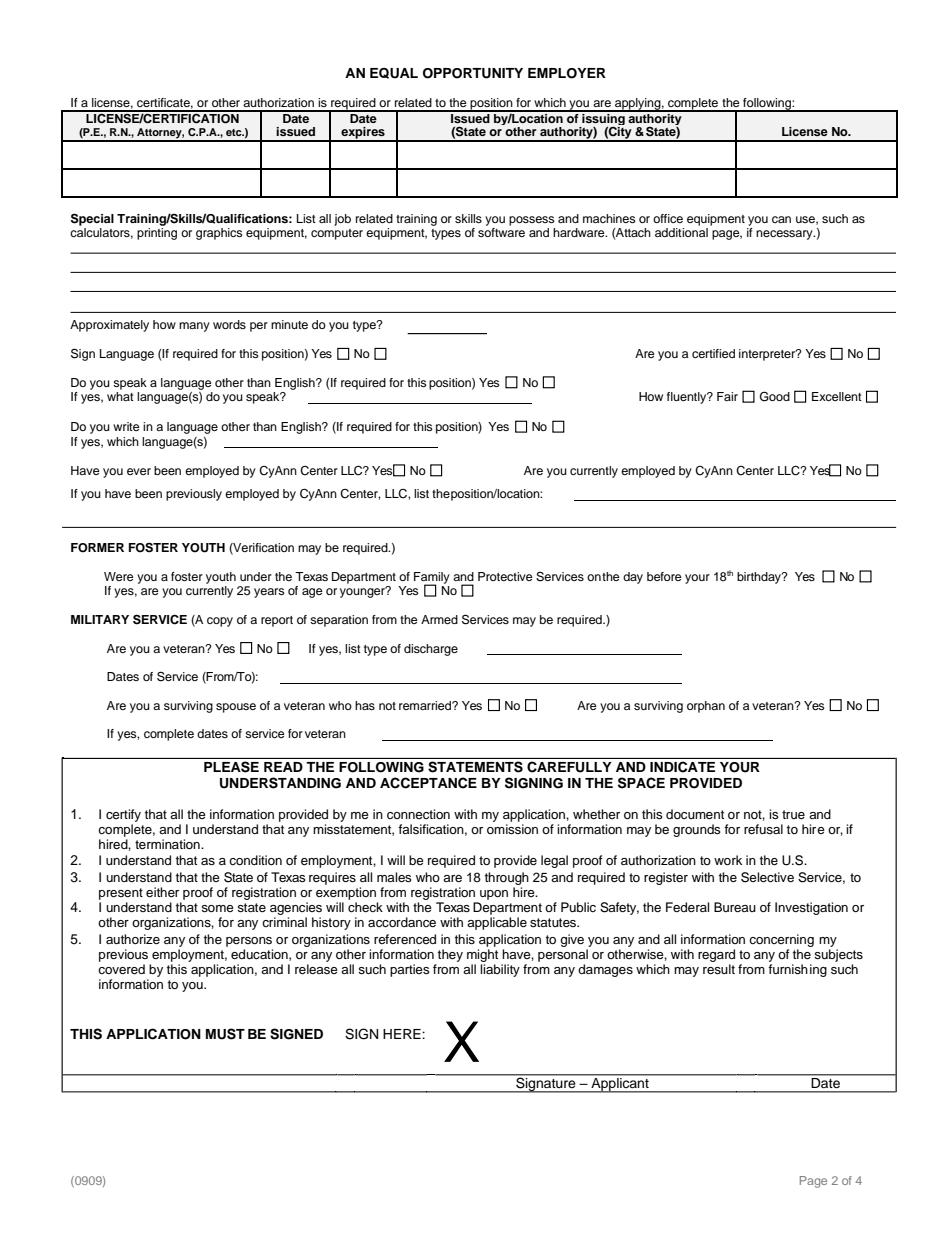  What do you see at coordinates (403, 1034) in the document?
I see `HERE` at bounding box center [403, 1034].
